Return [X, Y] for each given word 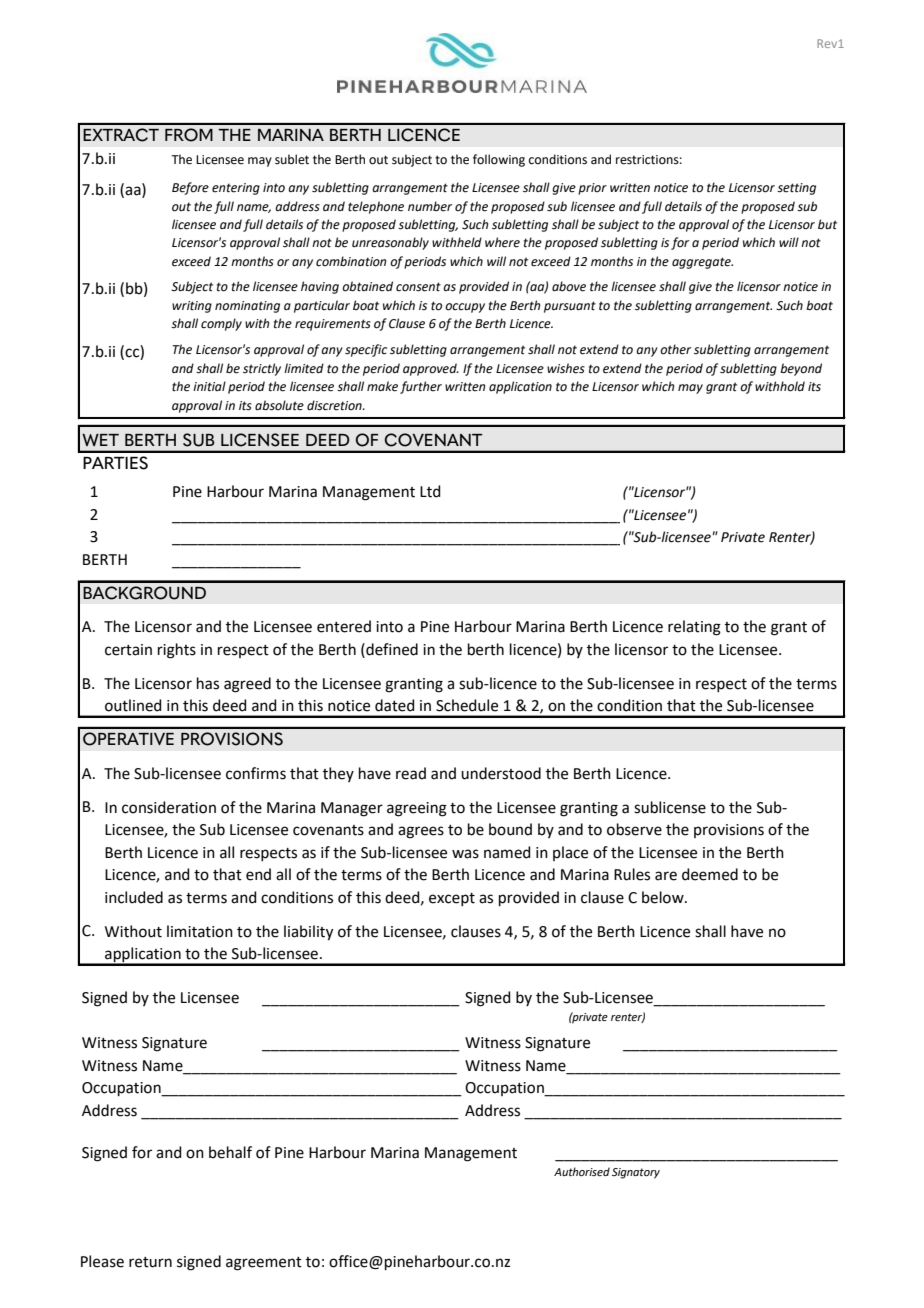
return [150, 1262]
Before [190, 188]
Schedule [467, 705]
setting [796, 189]
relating [694, 628]
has [208, 683]
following [499, 160]
